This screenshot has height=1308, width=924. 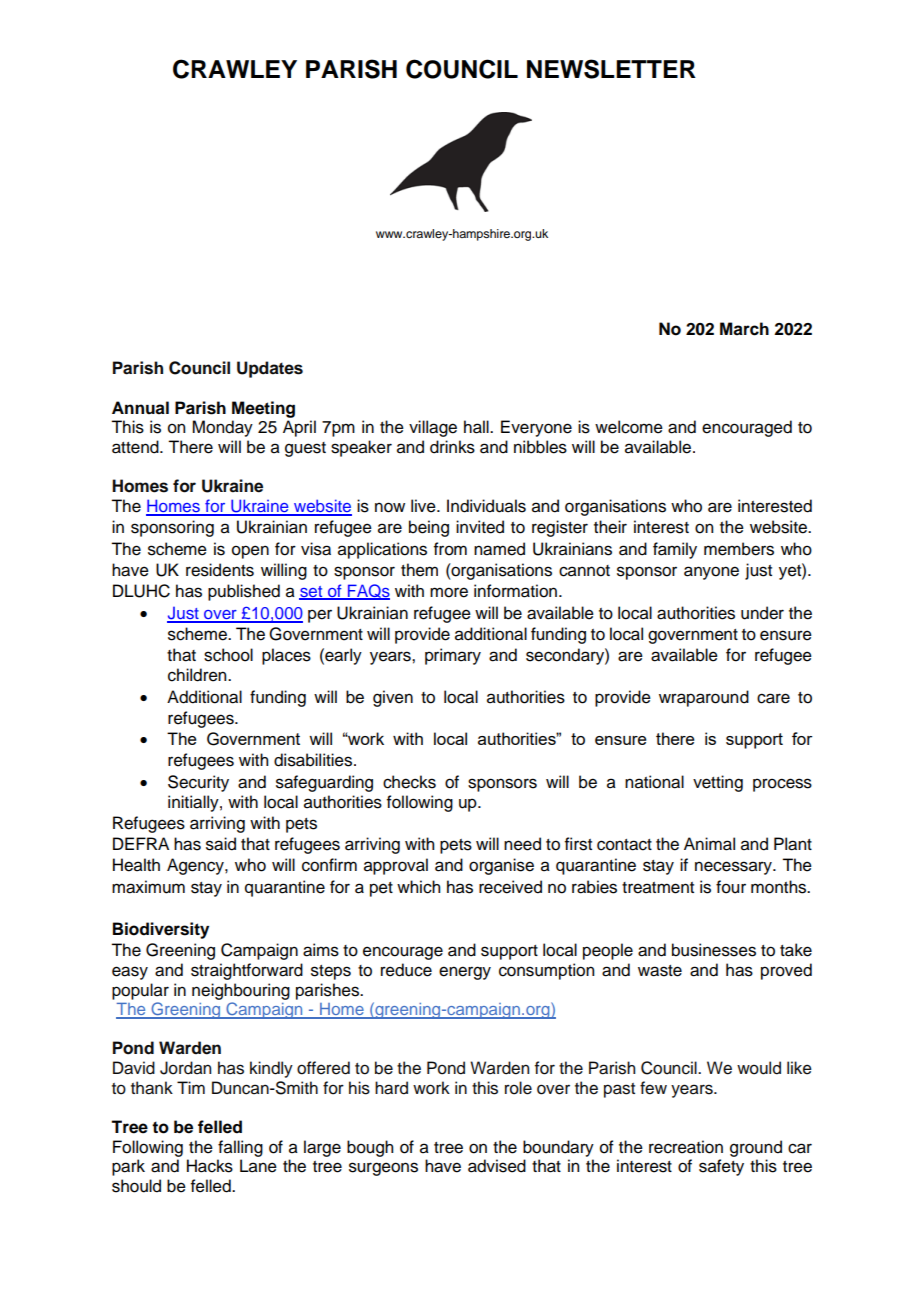 What do you see at coordinates (718, 783) in the screenshot?
I see `vetting` at bounding box center [718, 783].
